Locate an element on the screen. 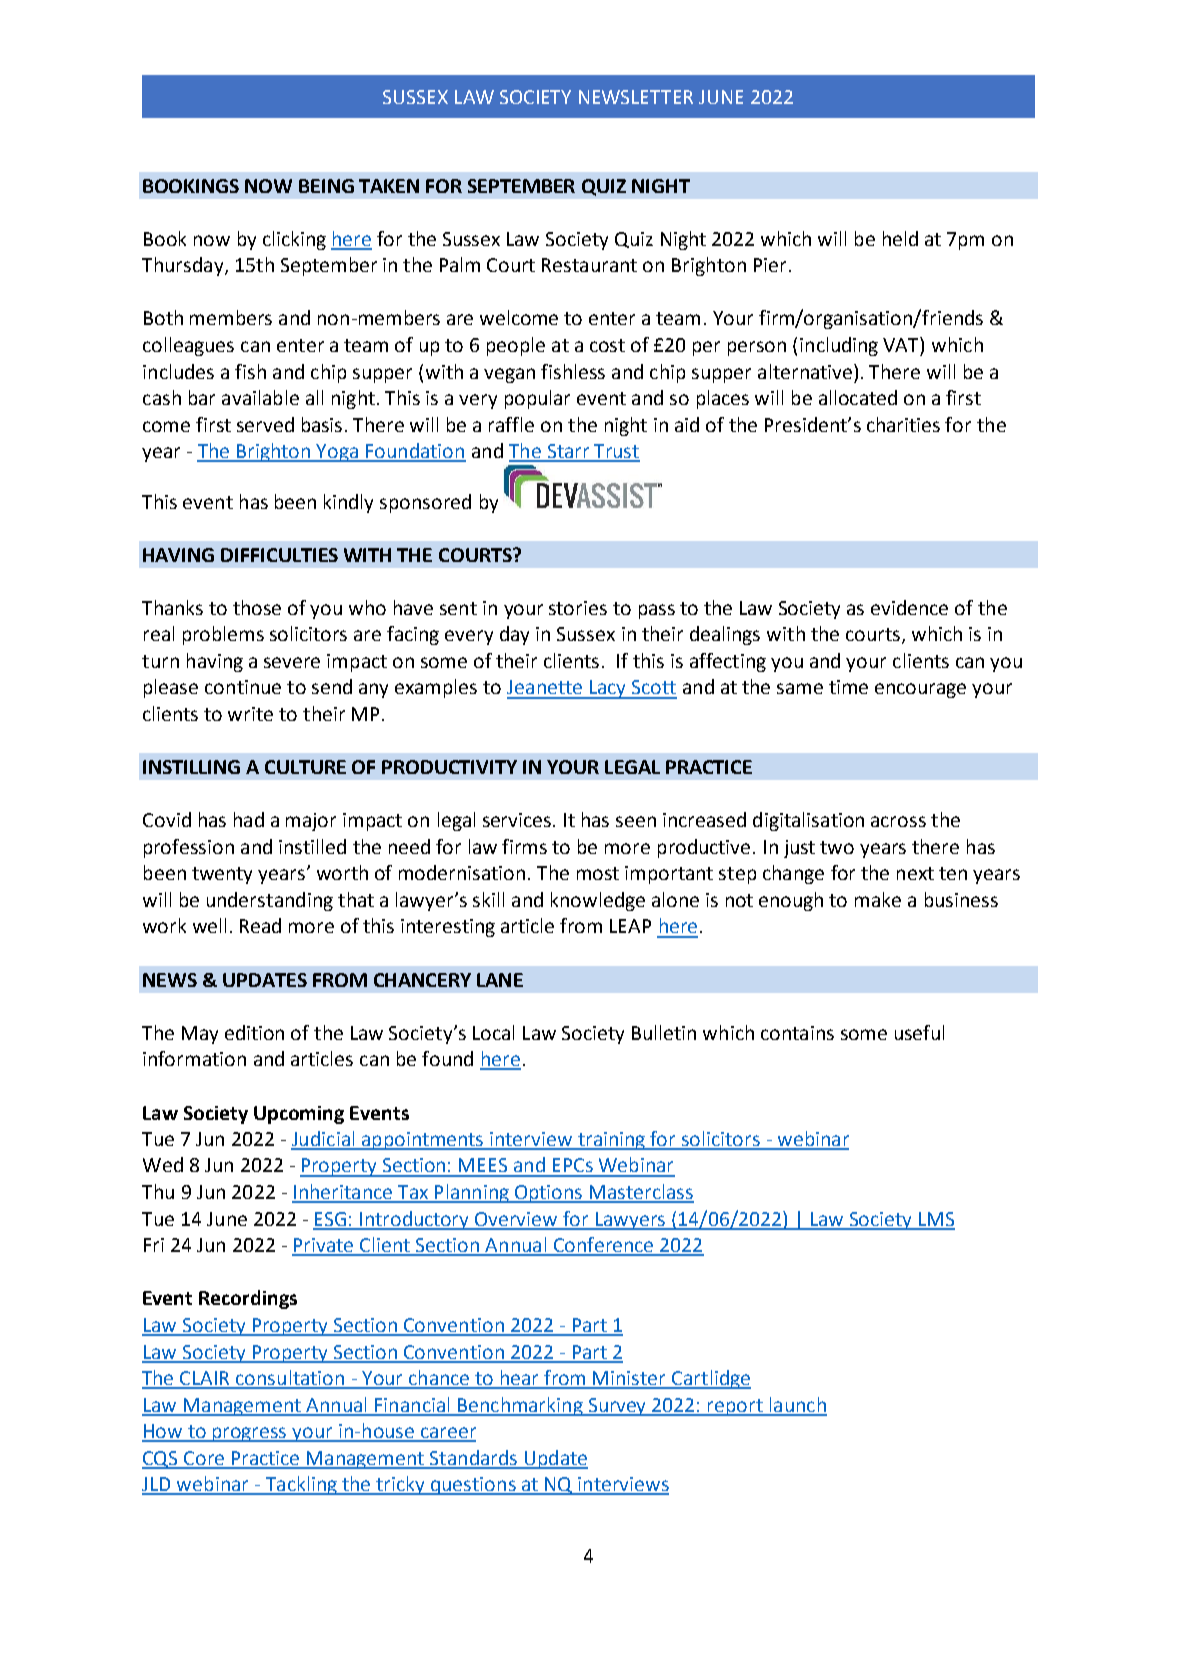  held is located at coordinates (900, 238).
